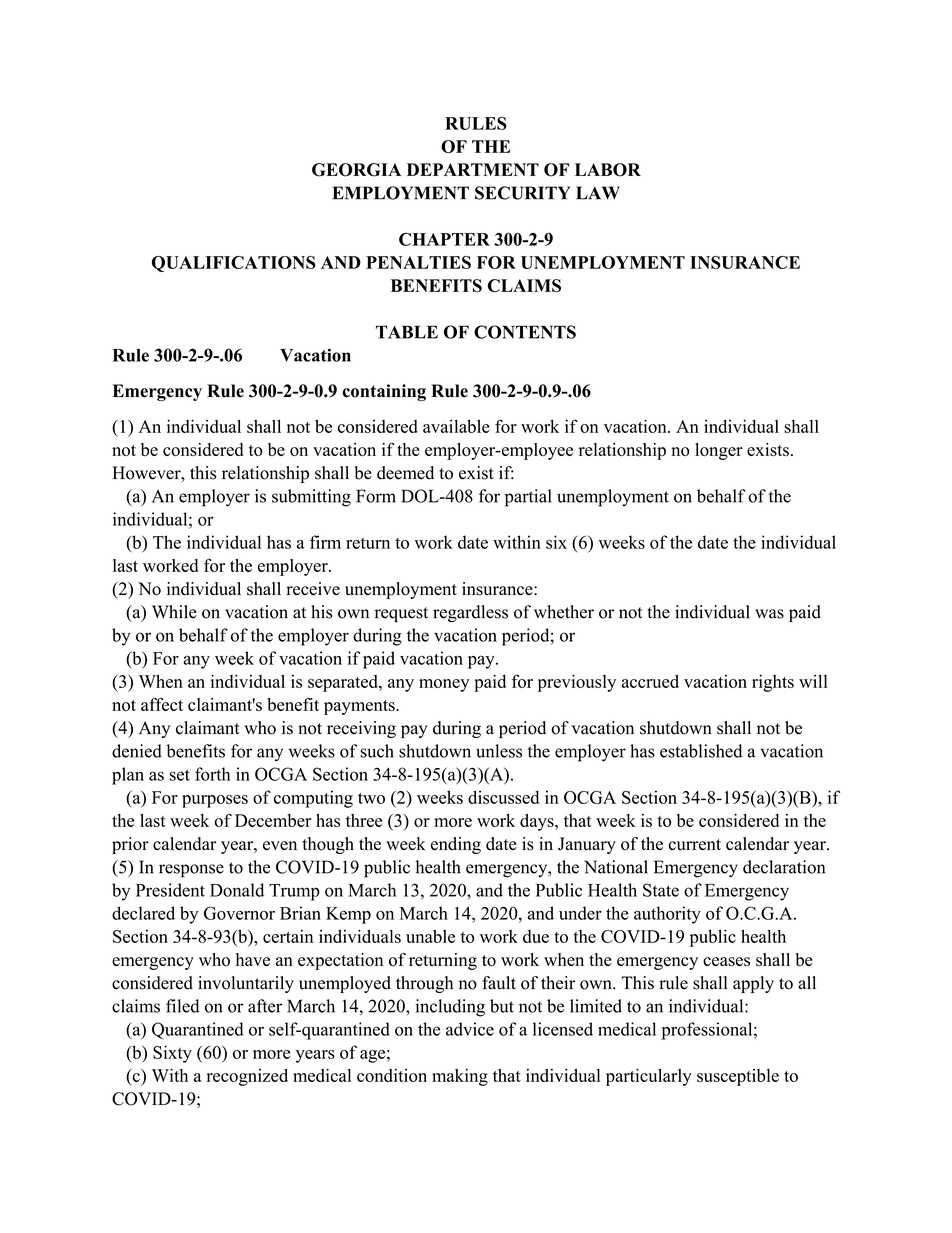 The width and height of the image is (952, 1233). I want to click on partial, so click(528, 498).
